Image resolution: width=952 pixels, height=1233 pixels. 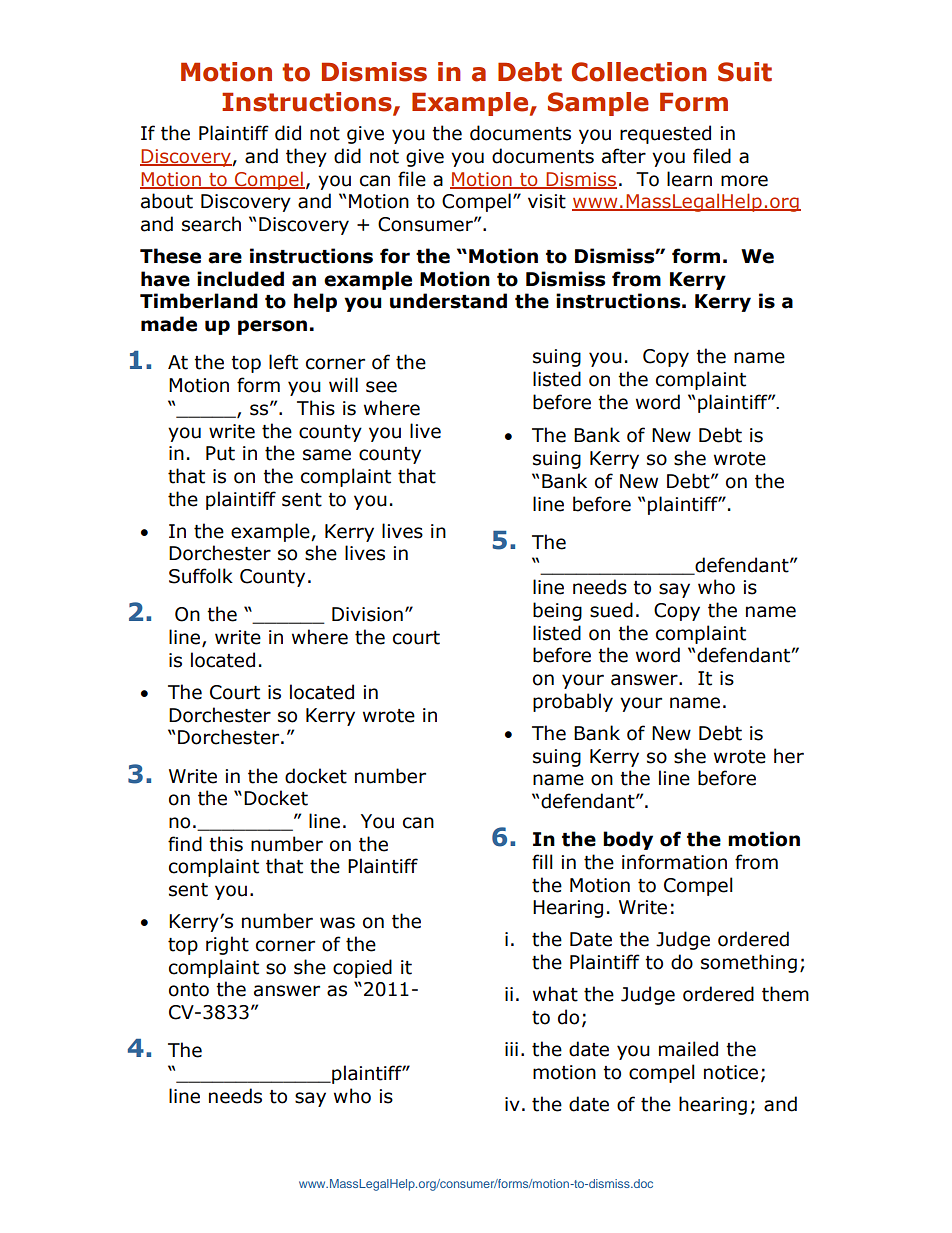 What do you see at coordinates (628, 840) in the image?
I see `body` at bounding box center [628, 840].
